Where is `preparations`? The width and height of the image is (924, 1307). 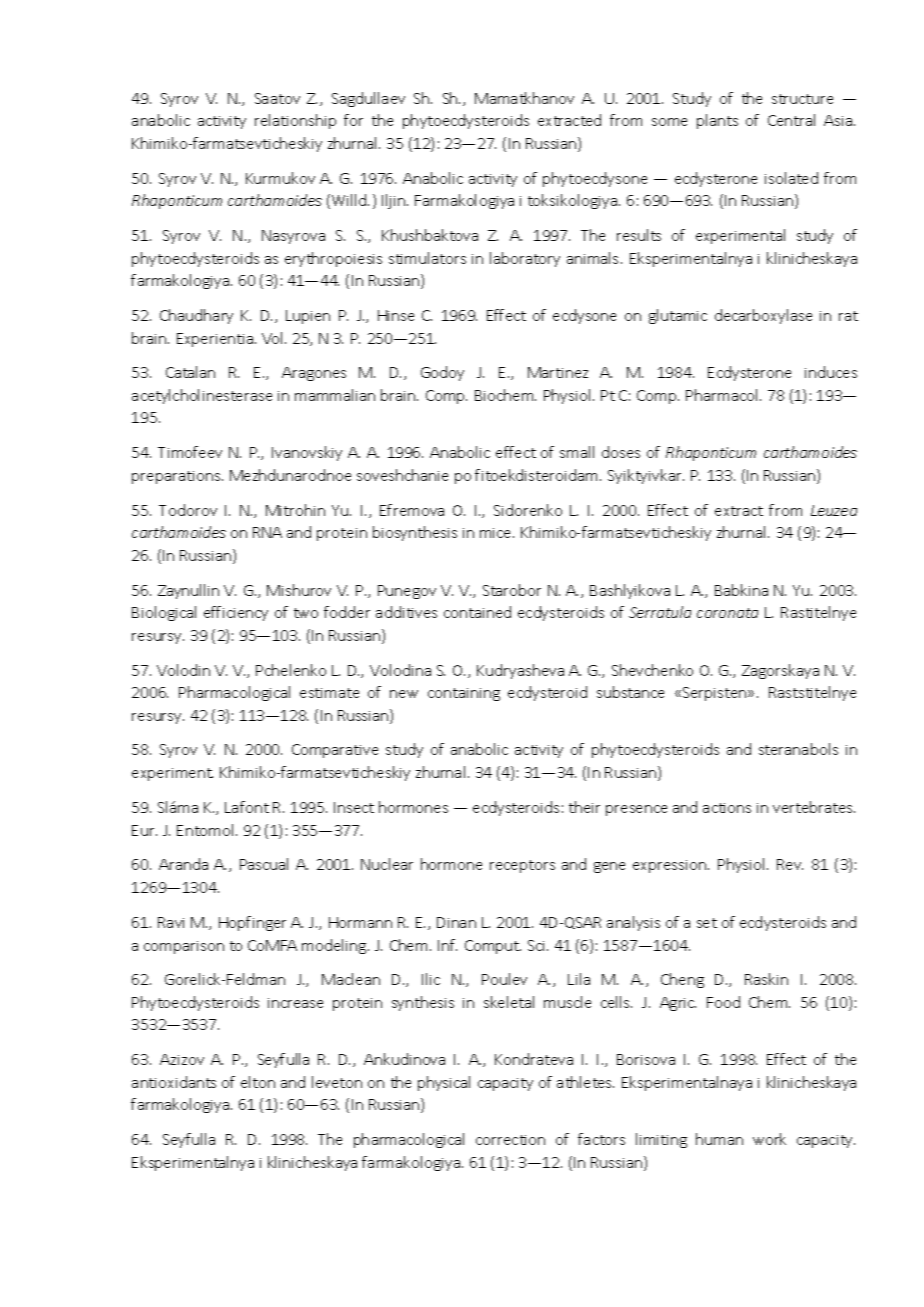 preparations is located at coordinates (177, 477).
